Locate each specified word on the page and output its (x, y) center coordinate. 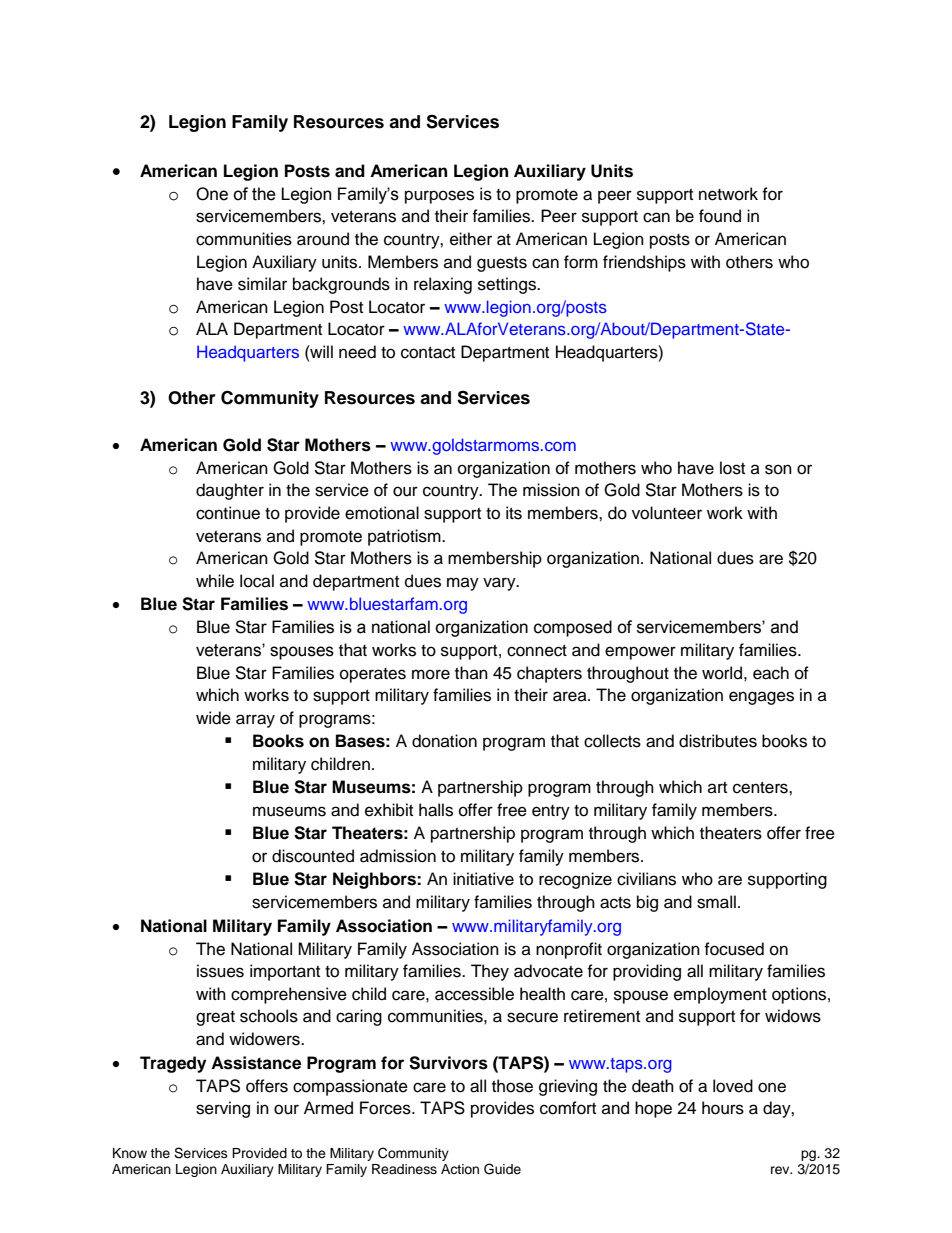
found (720, 216)
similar (262, 284)
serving (223, 1109)
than (471, 672)
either (471, 239)
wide (213, 718)
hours (723, 1108)
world (722, 673)
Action (460, 1169)
